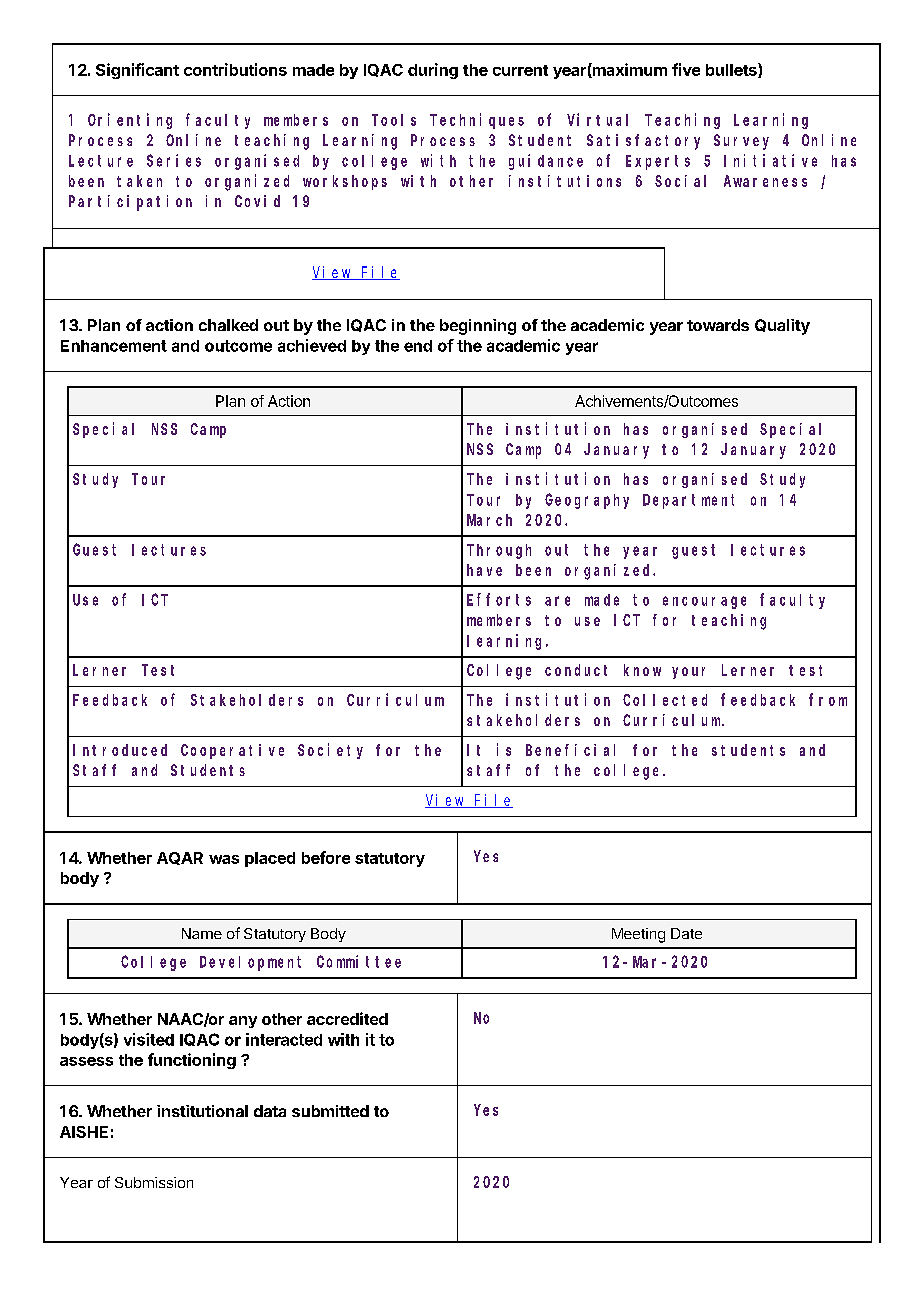 The height and width of the screenshot is (1308, 924). I want to click on Cooperative, so click(232, 751).
